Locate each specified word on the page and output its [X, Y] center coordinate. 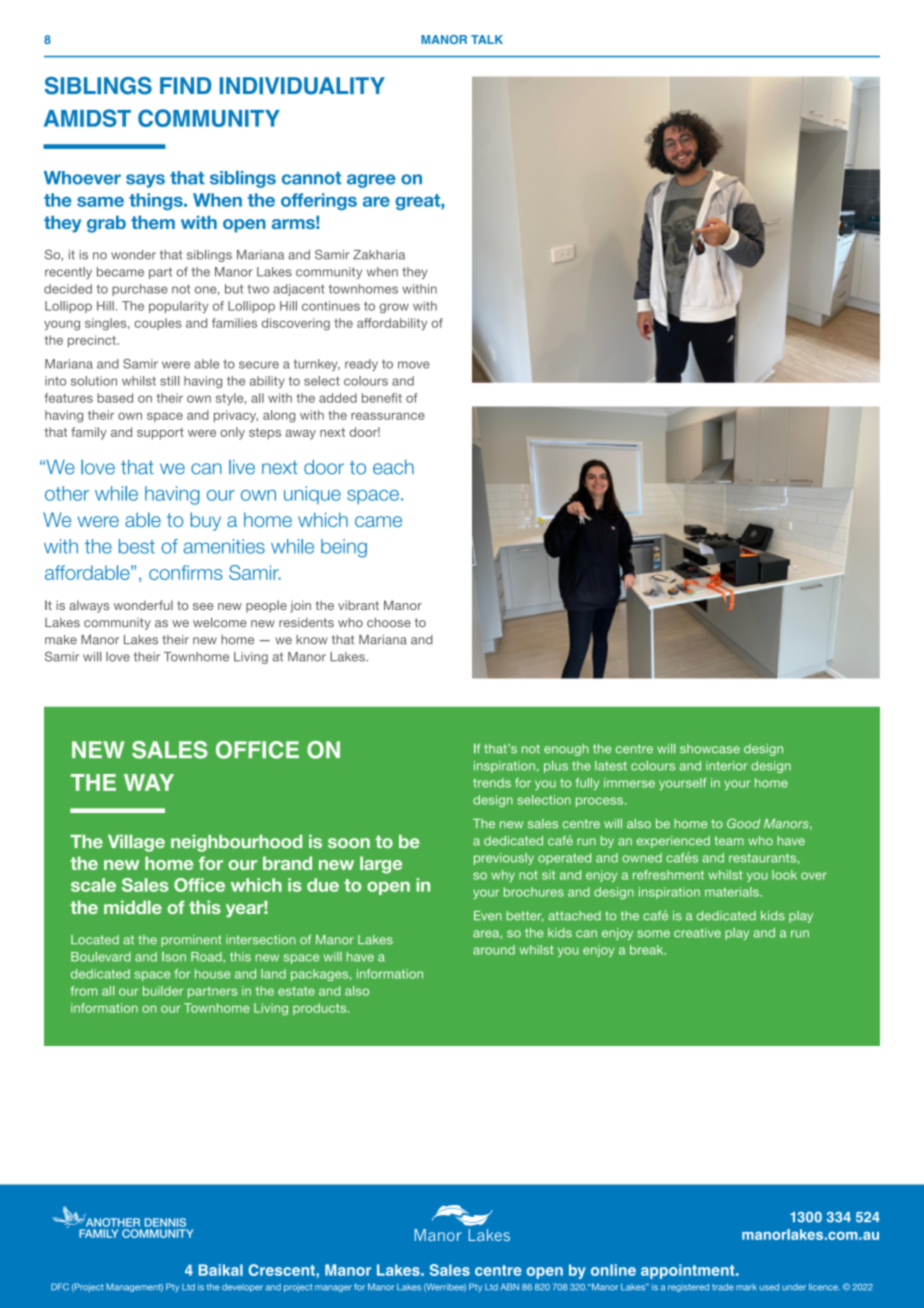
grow [394, 308]
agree [371, 181]
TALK [487, 39]
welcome [220, 622]
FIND [186, 85]
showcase [710, 749]
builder [163, 991]
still [169, 381]
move [414, 365]
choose [389, 622]
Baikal [221, 1270]
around [494, 950]
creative [697, 933]
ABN [509, 1286]
